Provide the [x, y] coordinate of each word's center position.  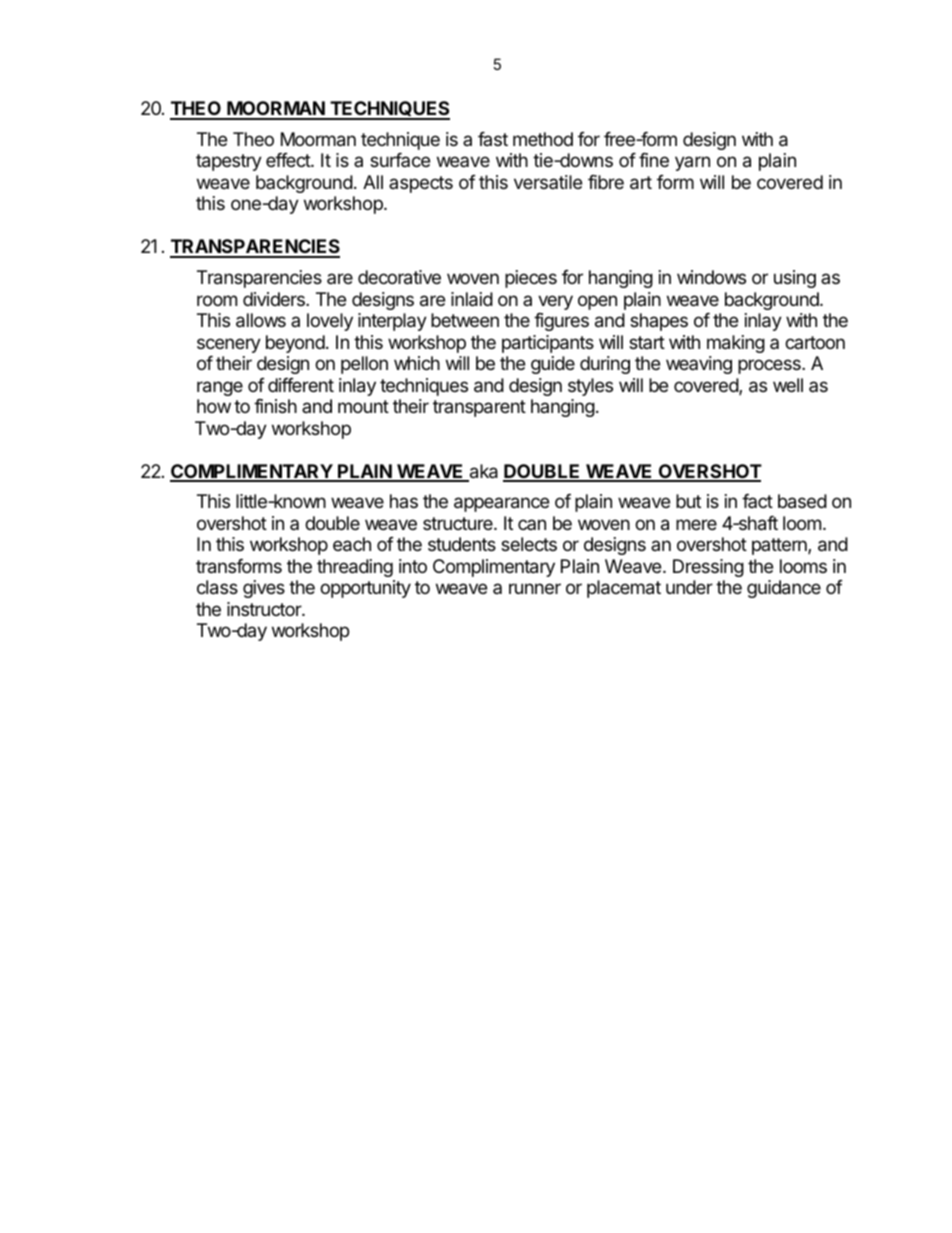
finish [275, 406]
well [788, 385]
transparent [479, 408]
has [404, 501]
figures [561, 322]
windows [711, 277]
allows [261, 320]
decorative [399, 277]
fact [757, 501]
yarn [692, 163]
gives [264, 589]
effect [289, 160]
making [736, 344]
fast [493, 139]
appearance [501, 504]
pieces [531, 279]
